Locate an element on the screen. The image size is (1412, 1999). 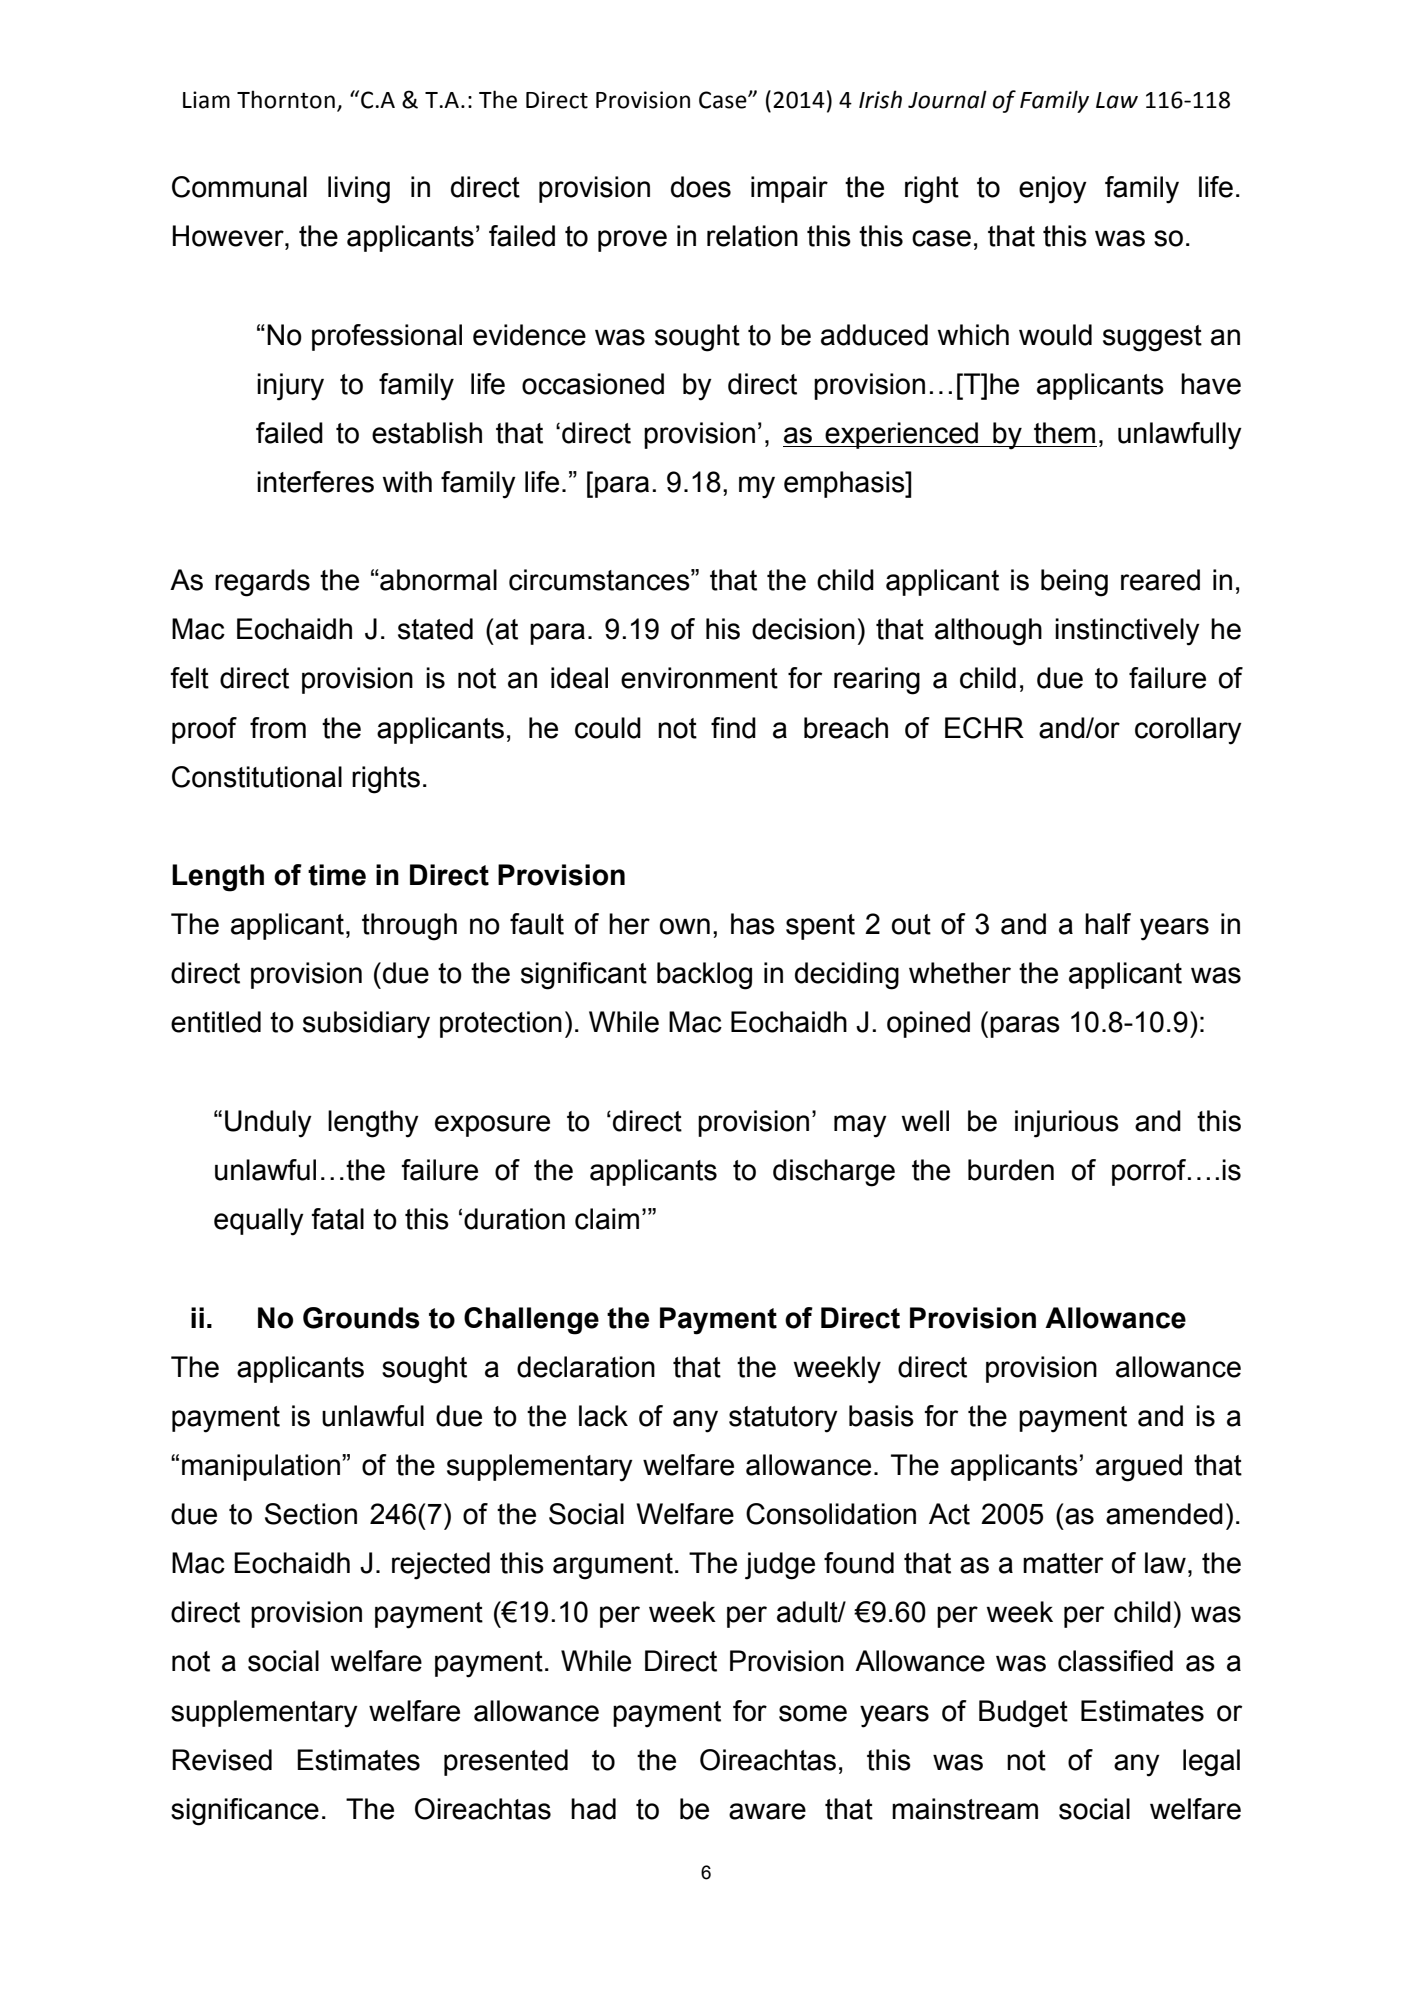
enjoy is located at coordinates (1053, 190).
